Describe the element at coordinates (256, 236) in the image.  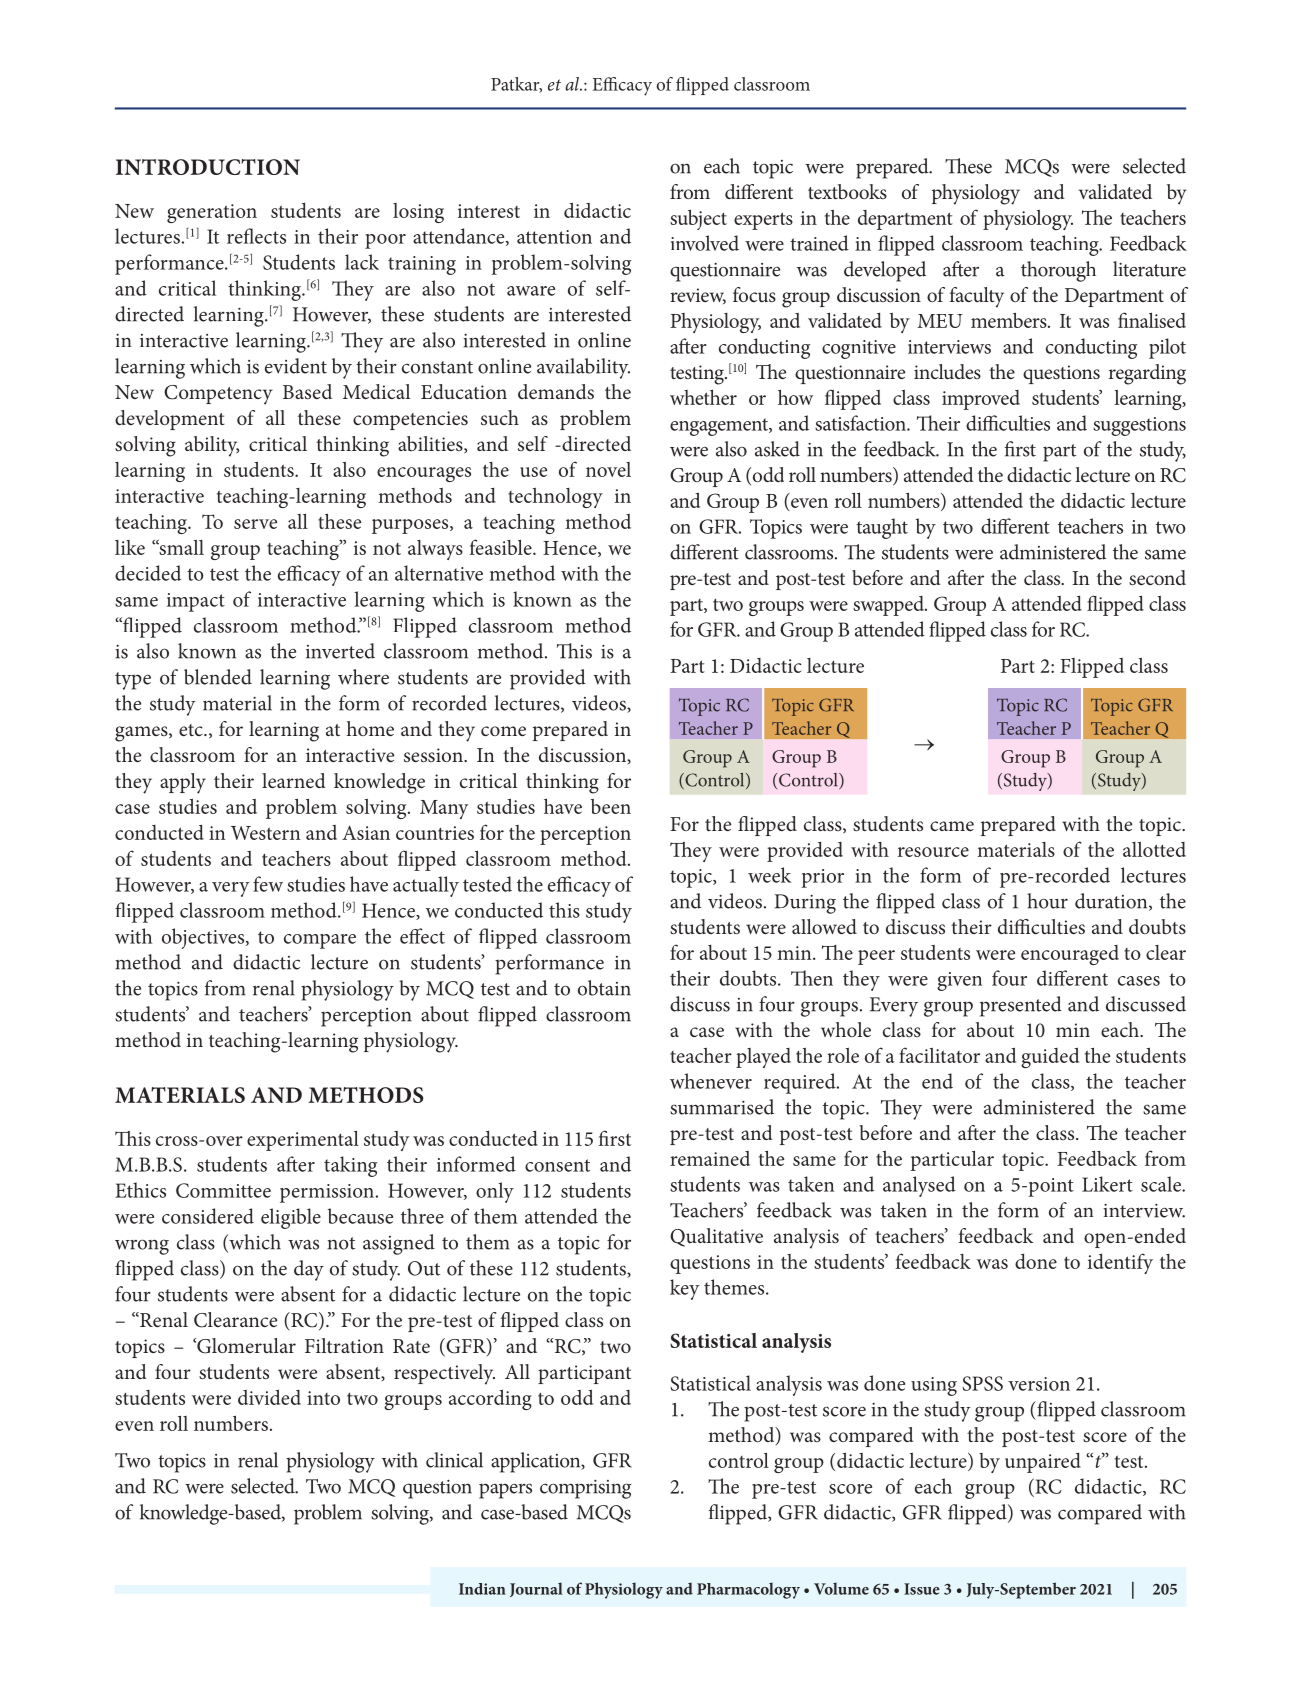
I see `reflects` at that location.
